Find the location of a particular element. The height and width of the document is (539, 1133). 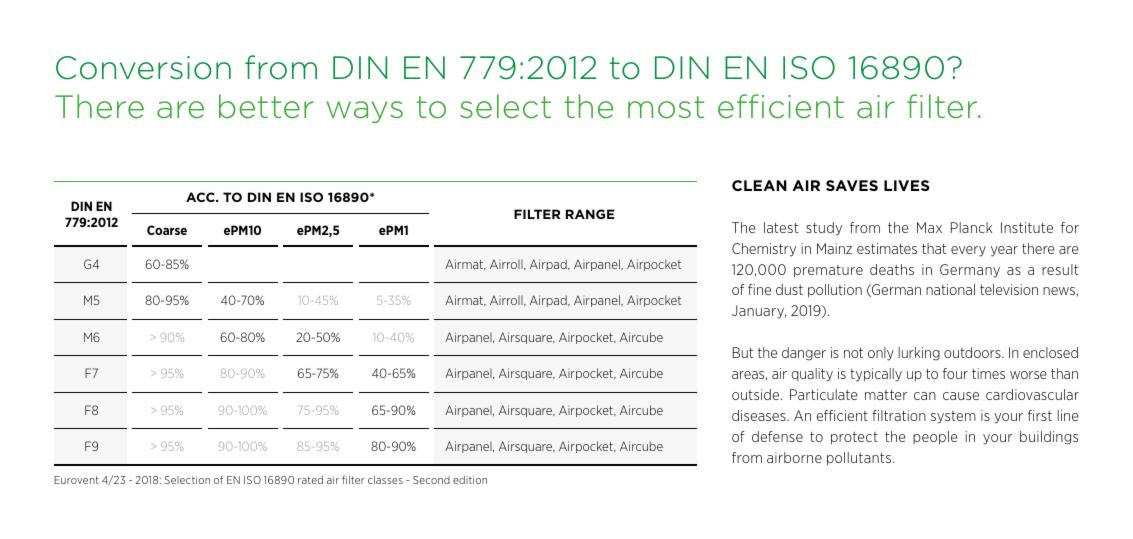

outdoors is located at coordinates (973, 352).
